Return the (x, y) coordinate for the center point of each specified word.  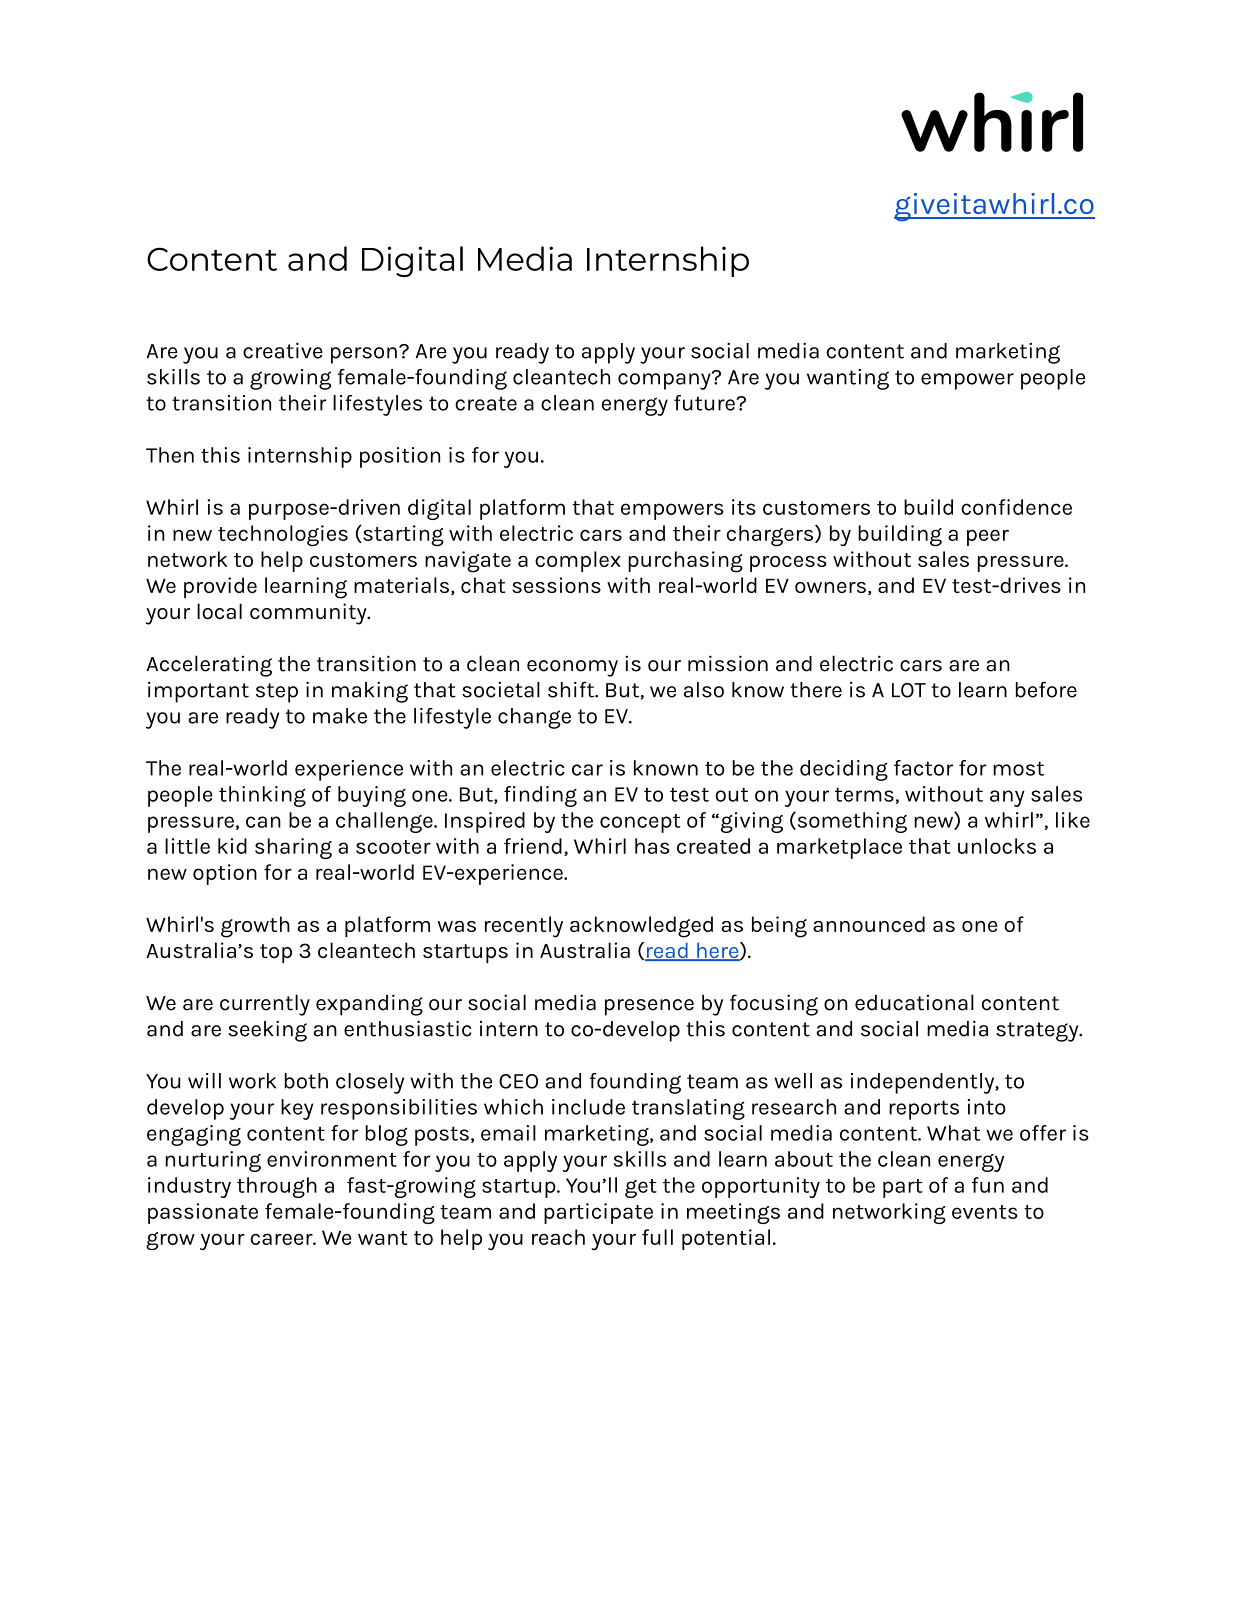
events (985, 1212)
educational (914, 1002)
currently (265, 1005)
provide (220, 587)
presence (649, 1007)
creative (283, 351)
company (665, 380)
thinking (262, 796)
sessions (556, 585)
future (705, 403)
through (277, 1187)
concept (640, 823)
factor (923, 768)
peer (988, 537)
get (641, 1188)
